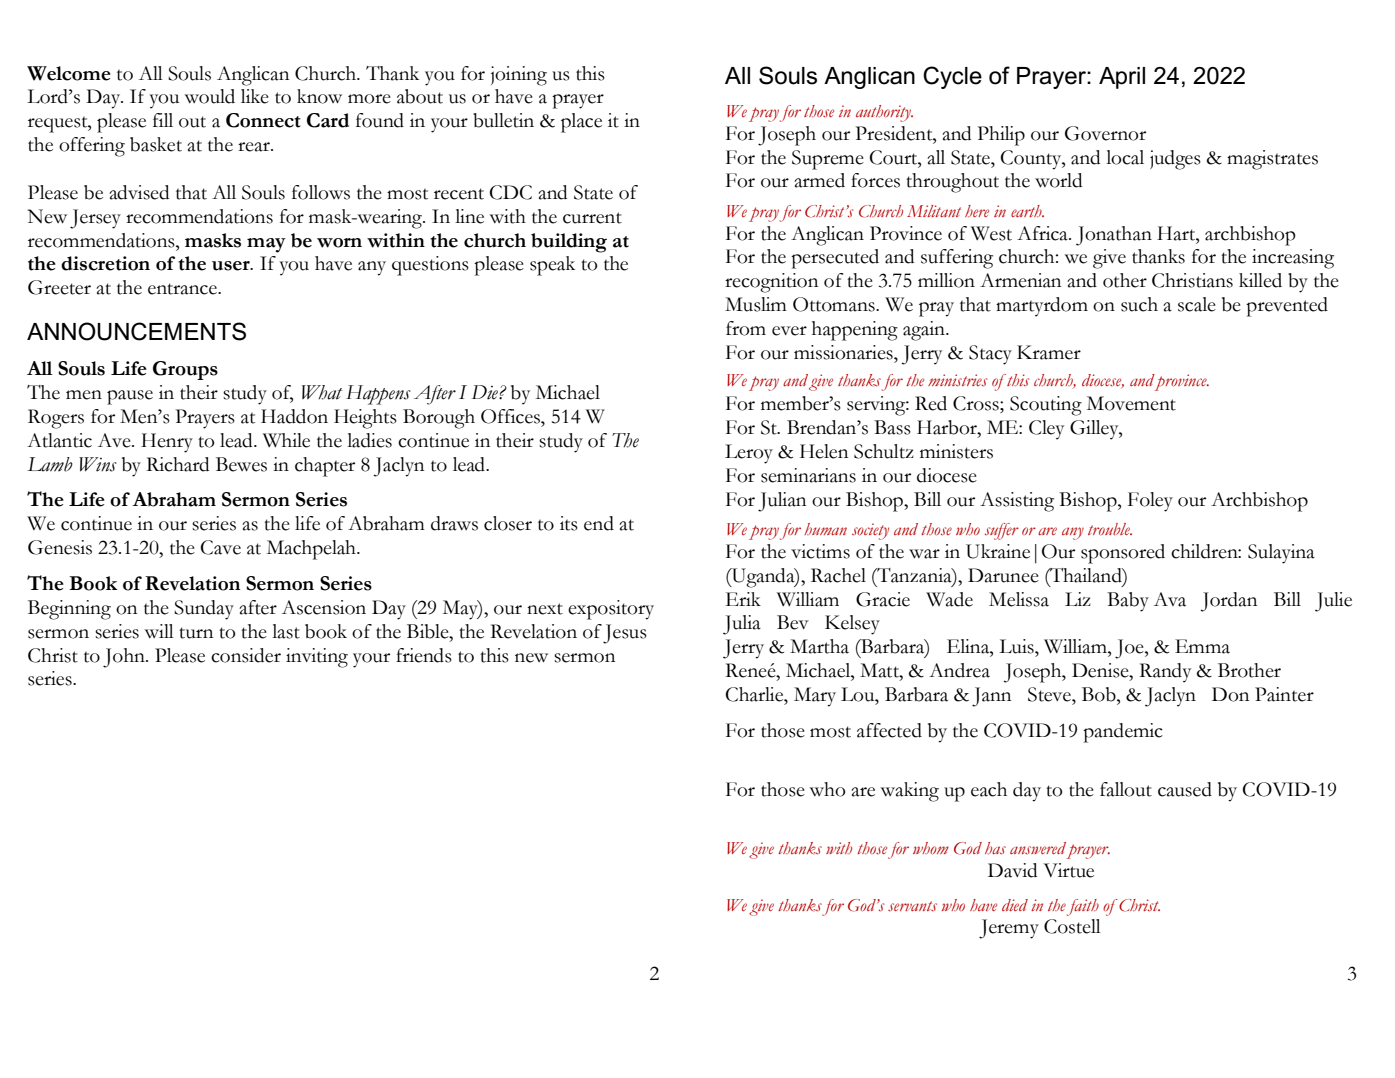 This screenshot has height=1078, width=1395. Describe the element at coordinates (1131, 403) in the screenshot. I see `Movement` at that location.
